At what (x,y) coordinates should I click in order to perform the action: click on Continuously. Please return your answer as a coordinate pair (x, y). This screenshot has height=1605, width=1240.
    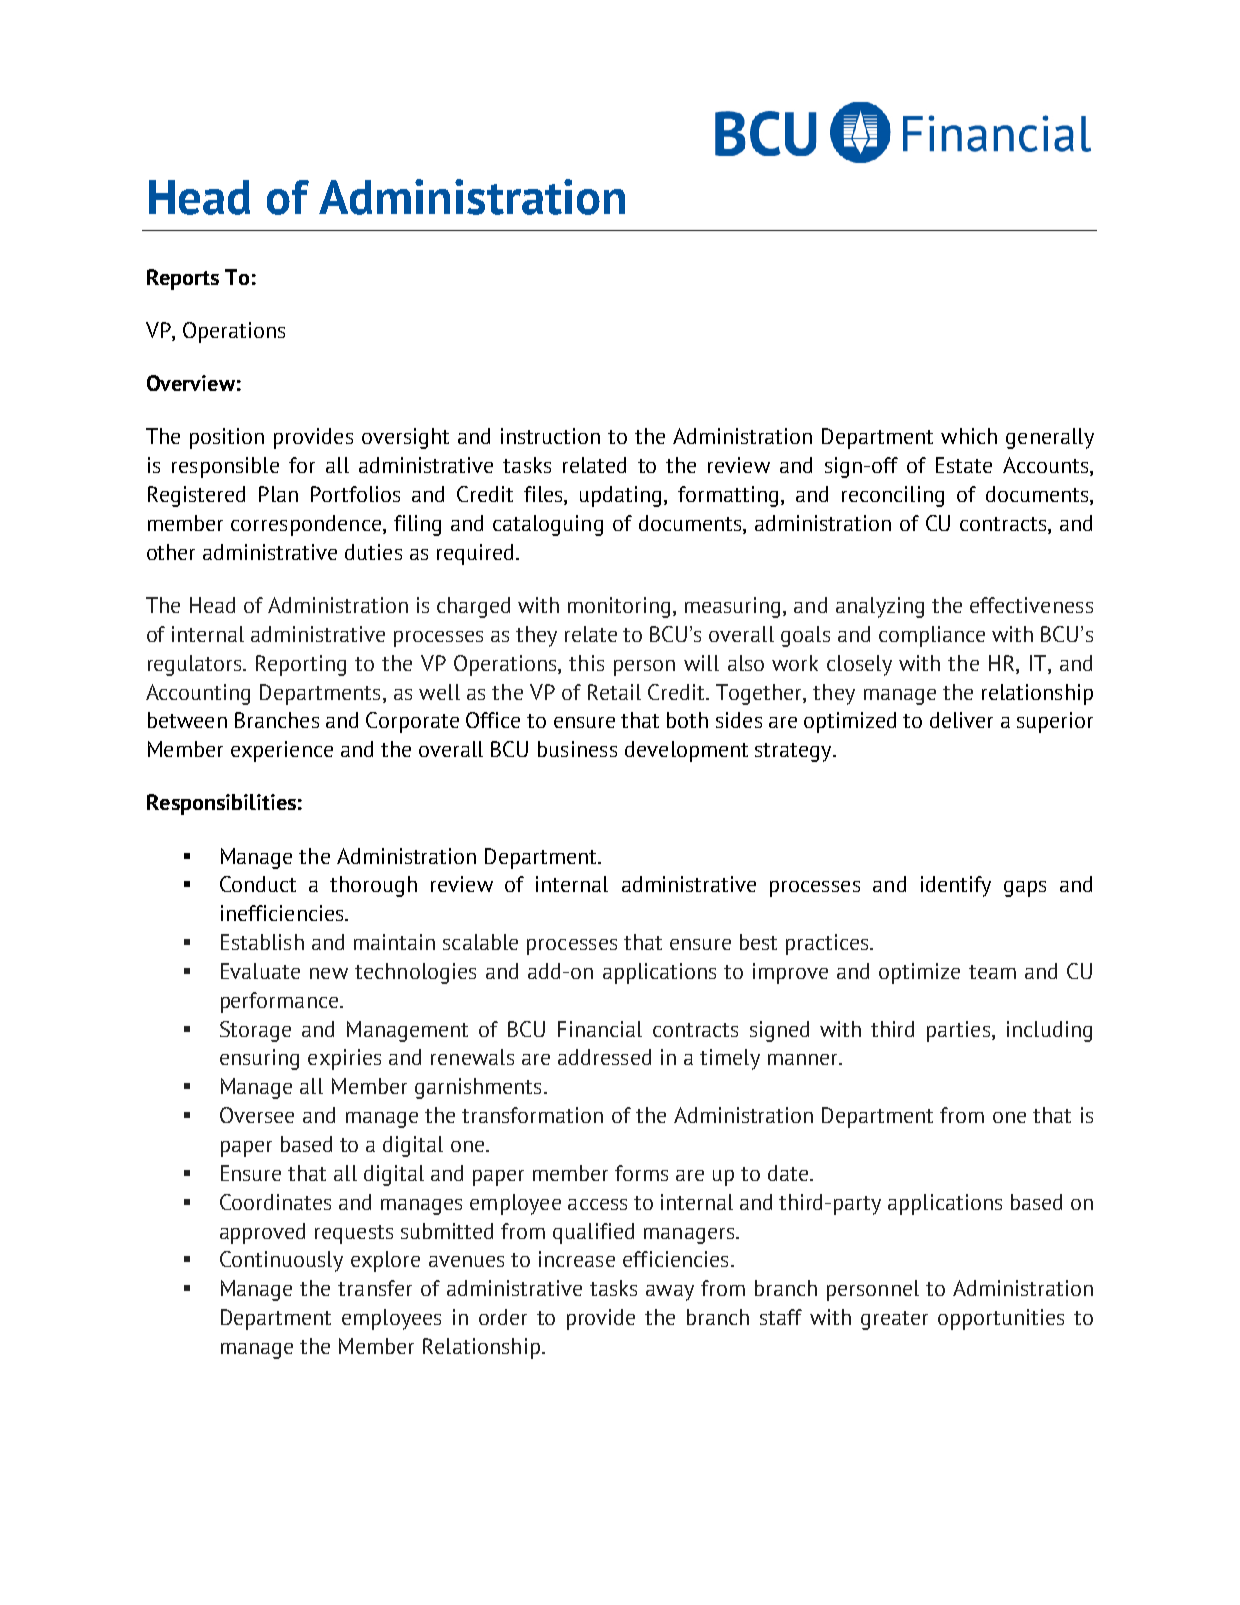
    Looking at the image, I should click on (281, 1261).
